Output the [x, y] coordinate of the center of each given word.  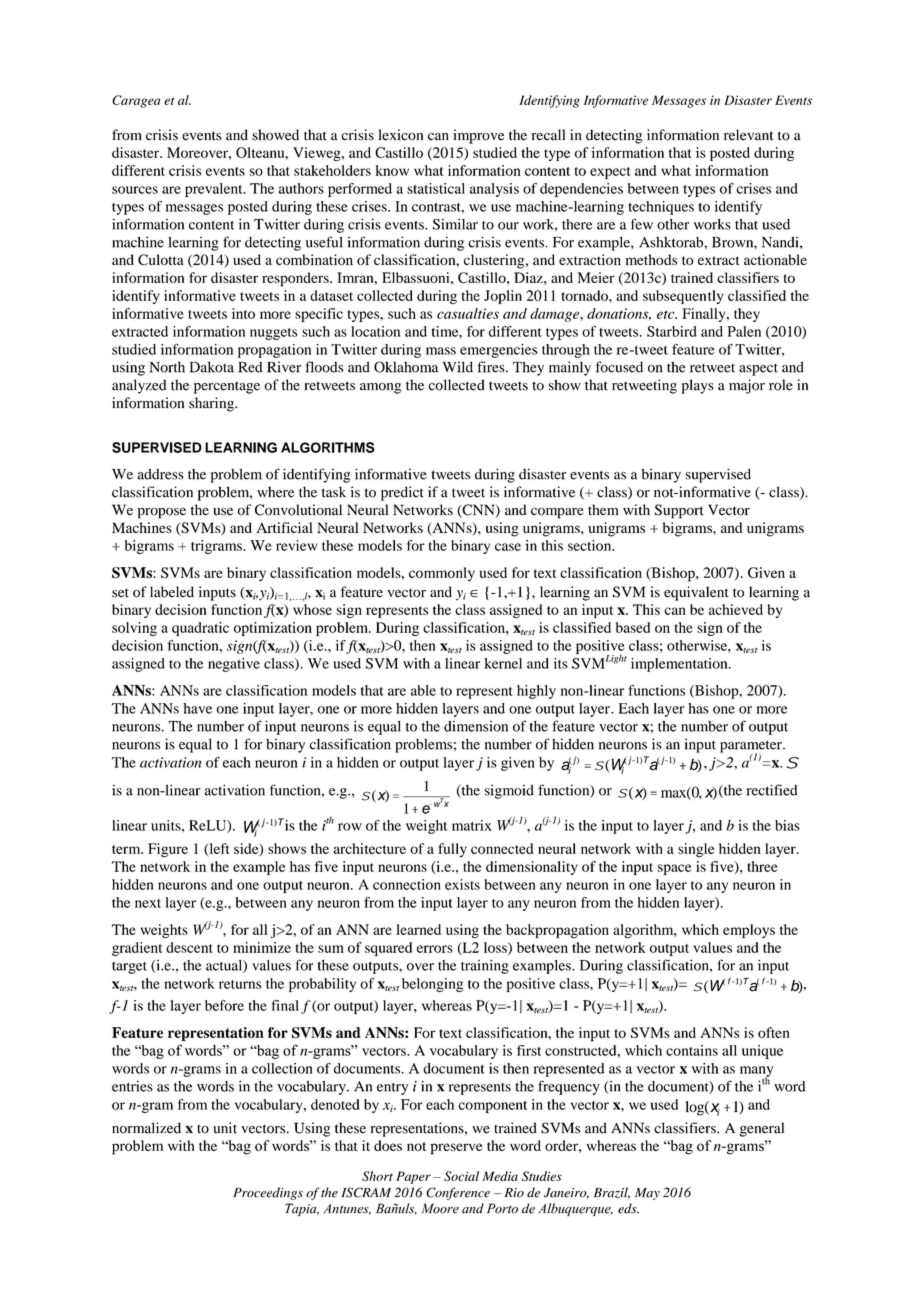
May [647, 1194]
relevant [748, 135]
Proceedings [268, 1193]
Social [461, 1176]
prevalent [215, 190]
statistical [436, 188]
